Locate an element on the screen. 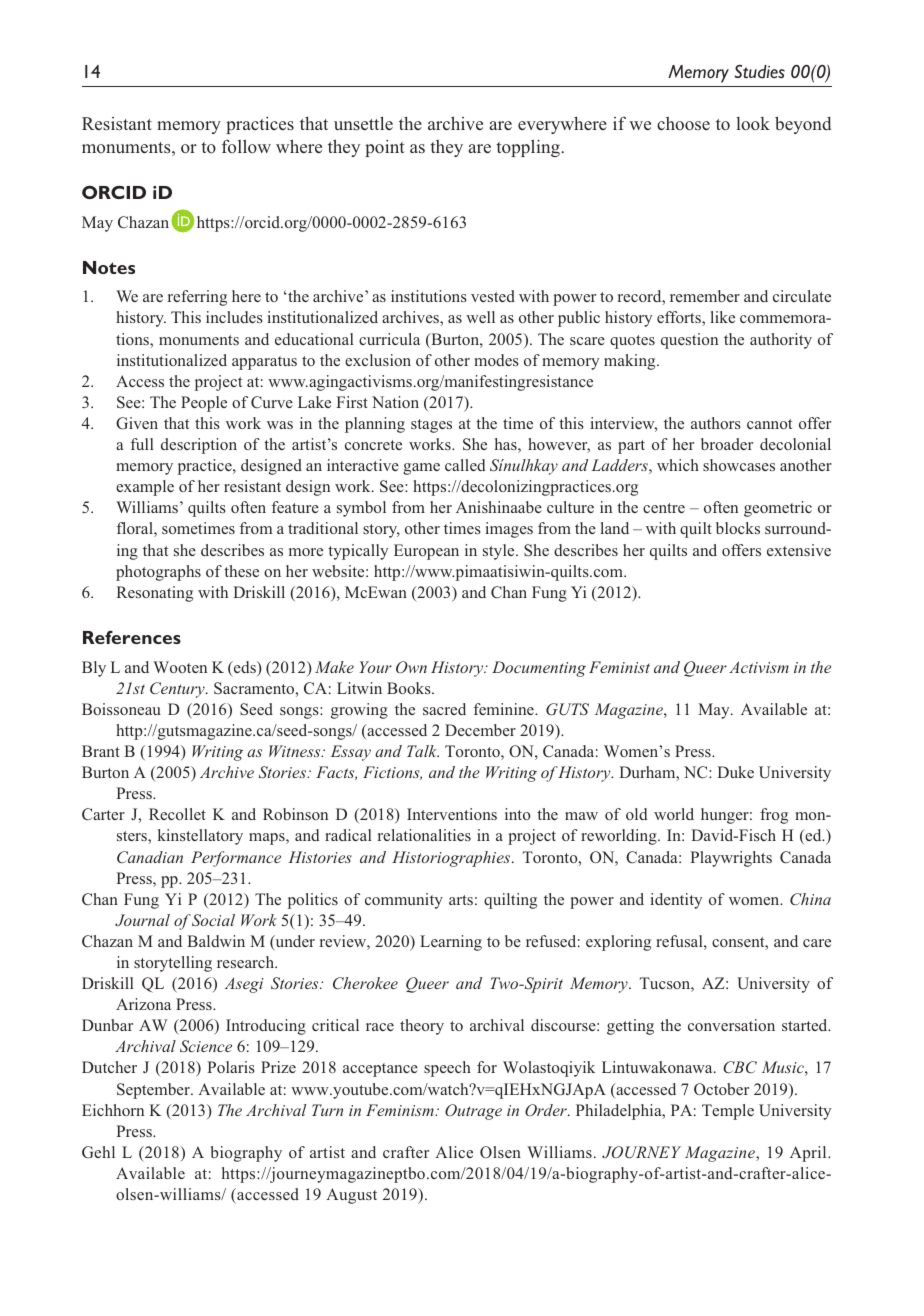 The width and height of the screenshot is (924, 1316). Own is located at coordinates (411, 667).
